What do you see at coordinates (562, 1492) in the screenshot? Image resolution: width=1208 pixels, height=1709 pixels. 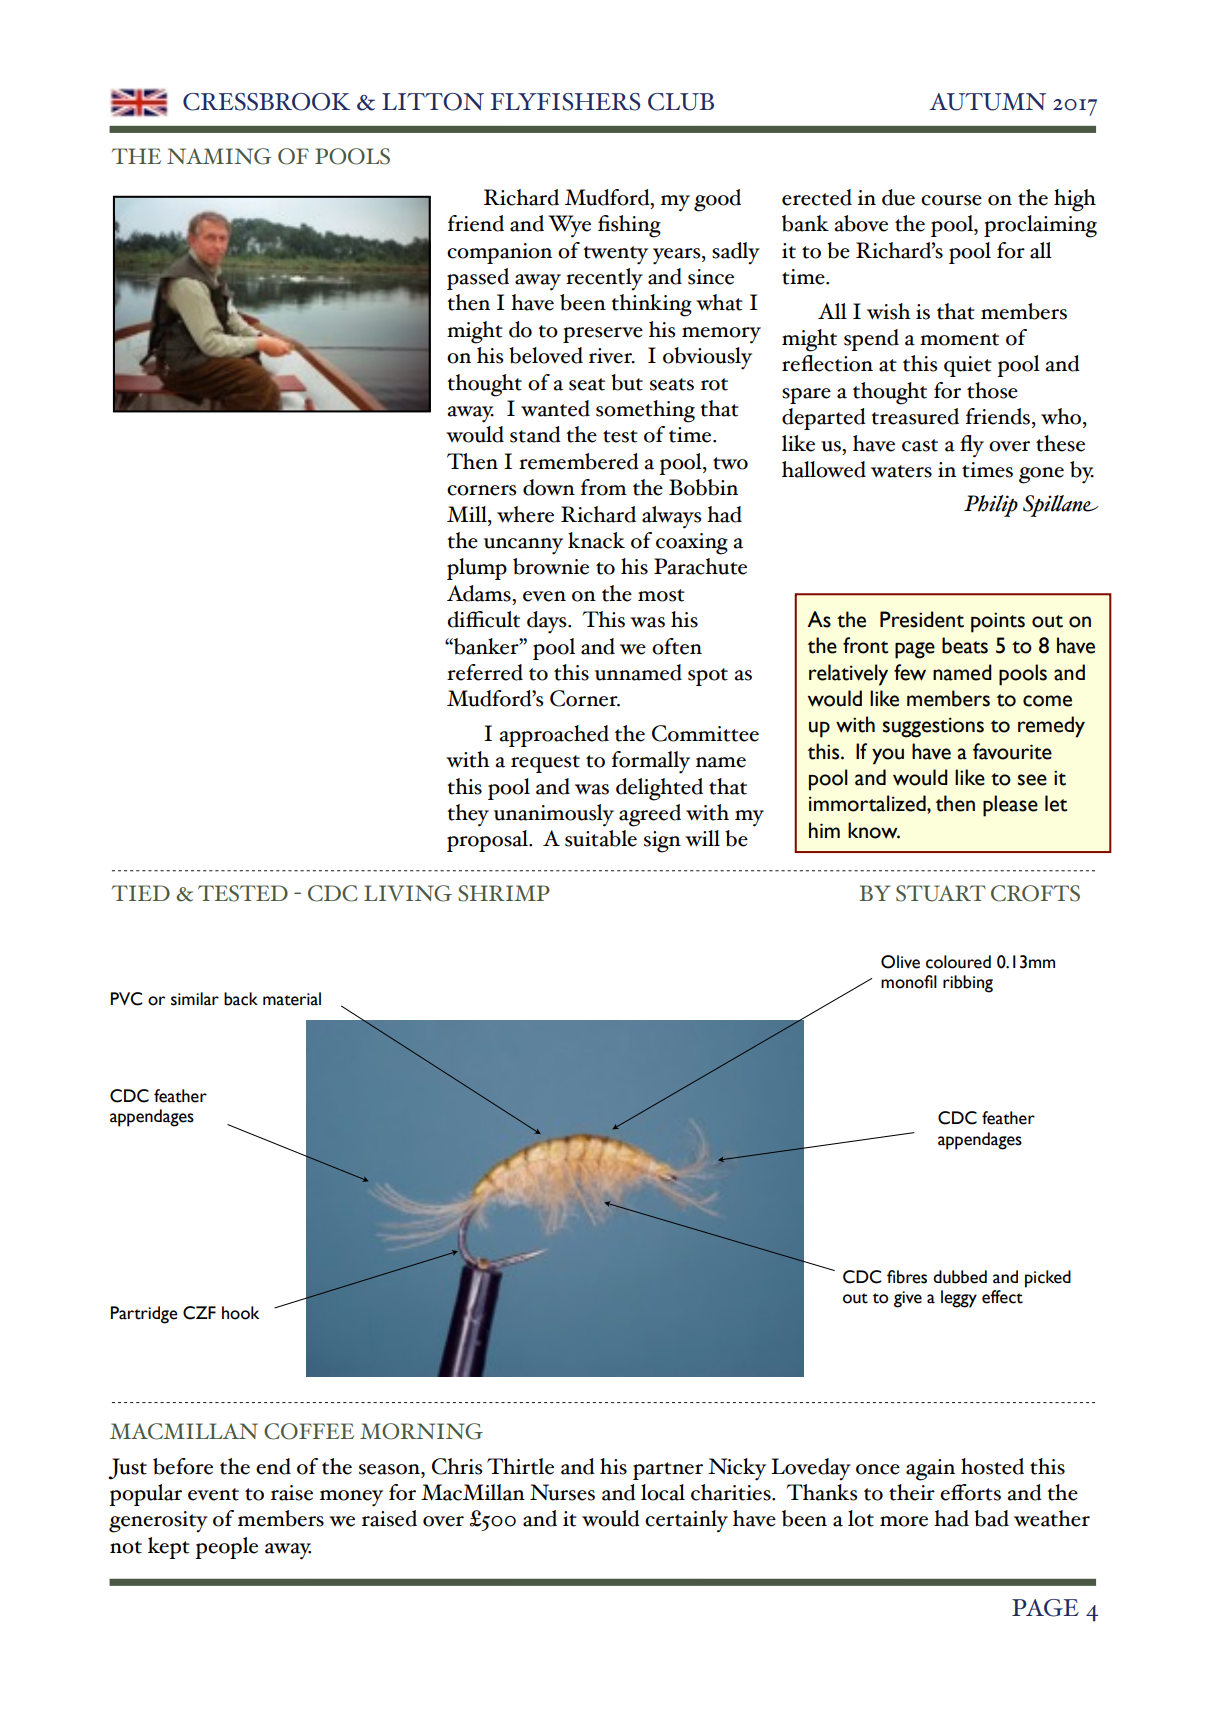 I see `Nurses` at bounding box center [562, 1492].
